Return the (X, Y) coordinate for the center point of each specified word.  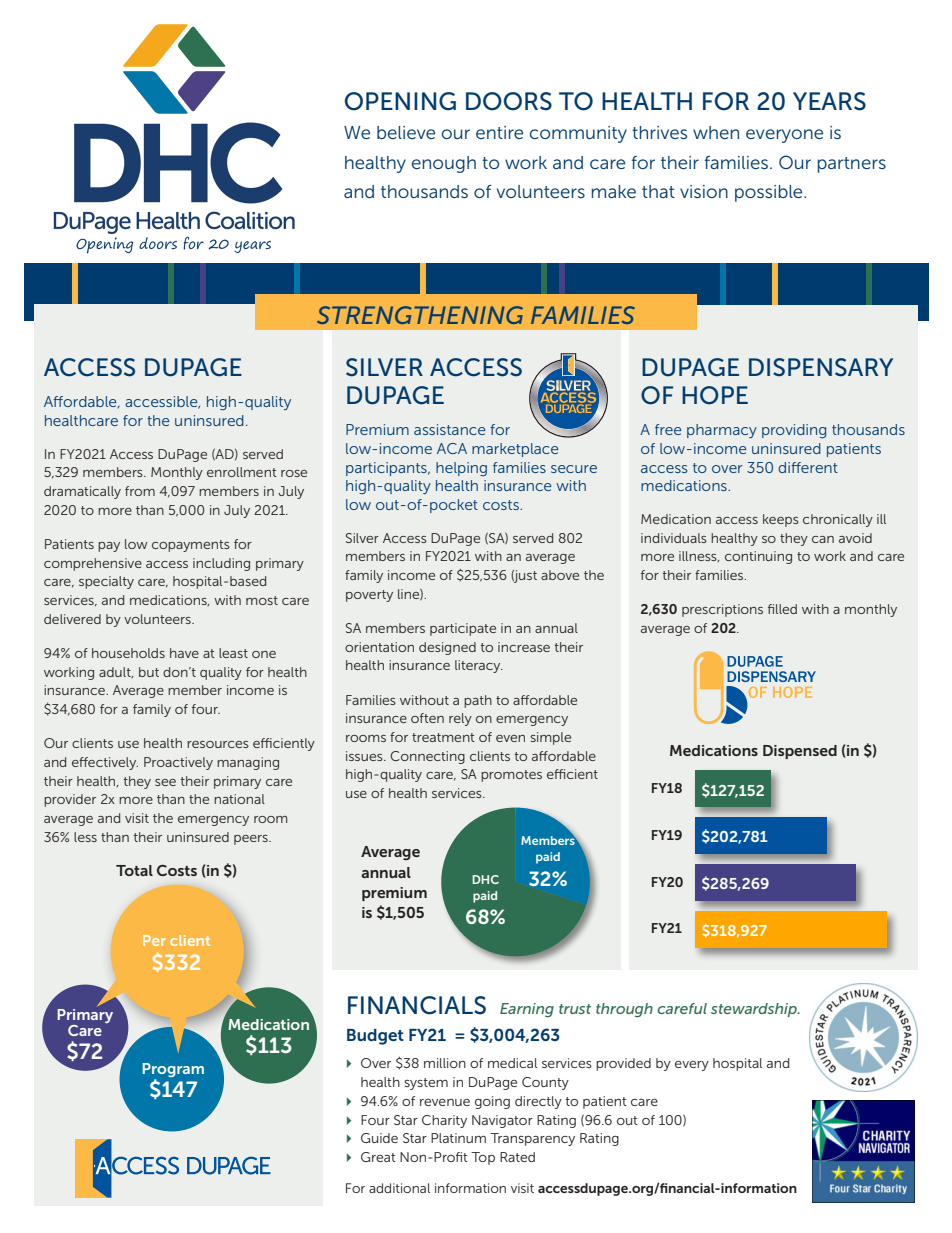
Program (173, 1070)
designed (447, 648)
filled (782, 609)
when (716, 132)
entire (499, 132)
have (184, 653)
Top (483, 1158)
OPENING (400, 101)
